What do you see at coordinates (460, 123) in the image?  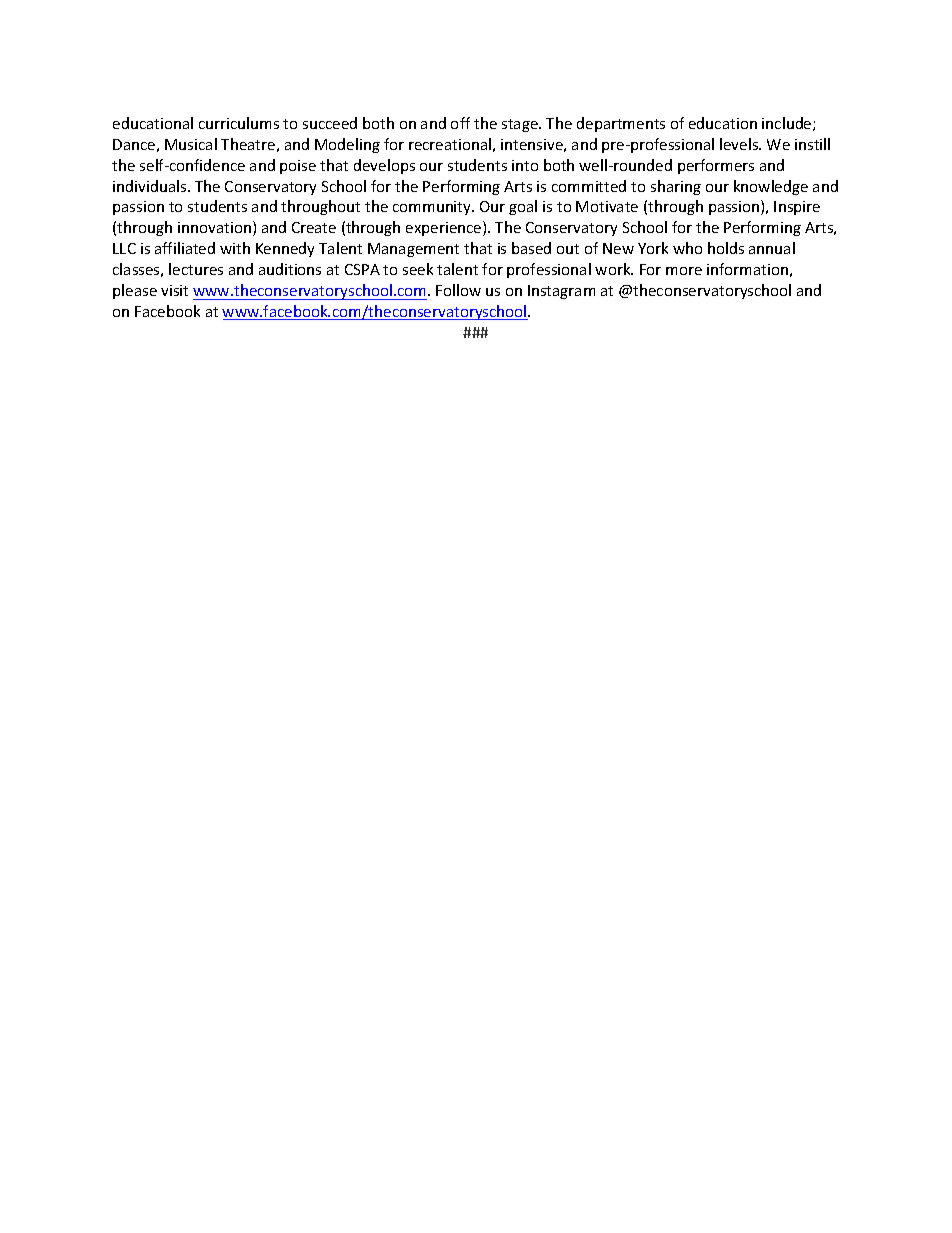 I see `off` at bounding box center [460, 123].
